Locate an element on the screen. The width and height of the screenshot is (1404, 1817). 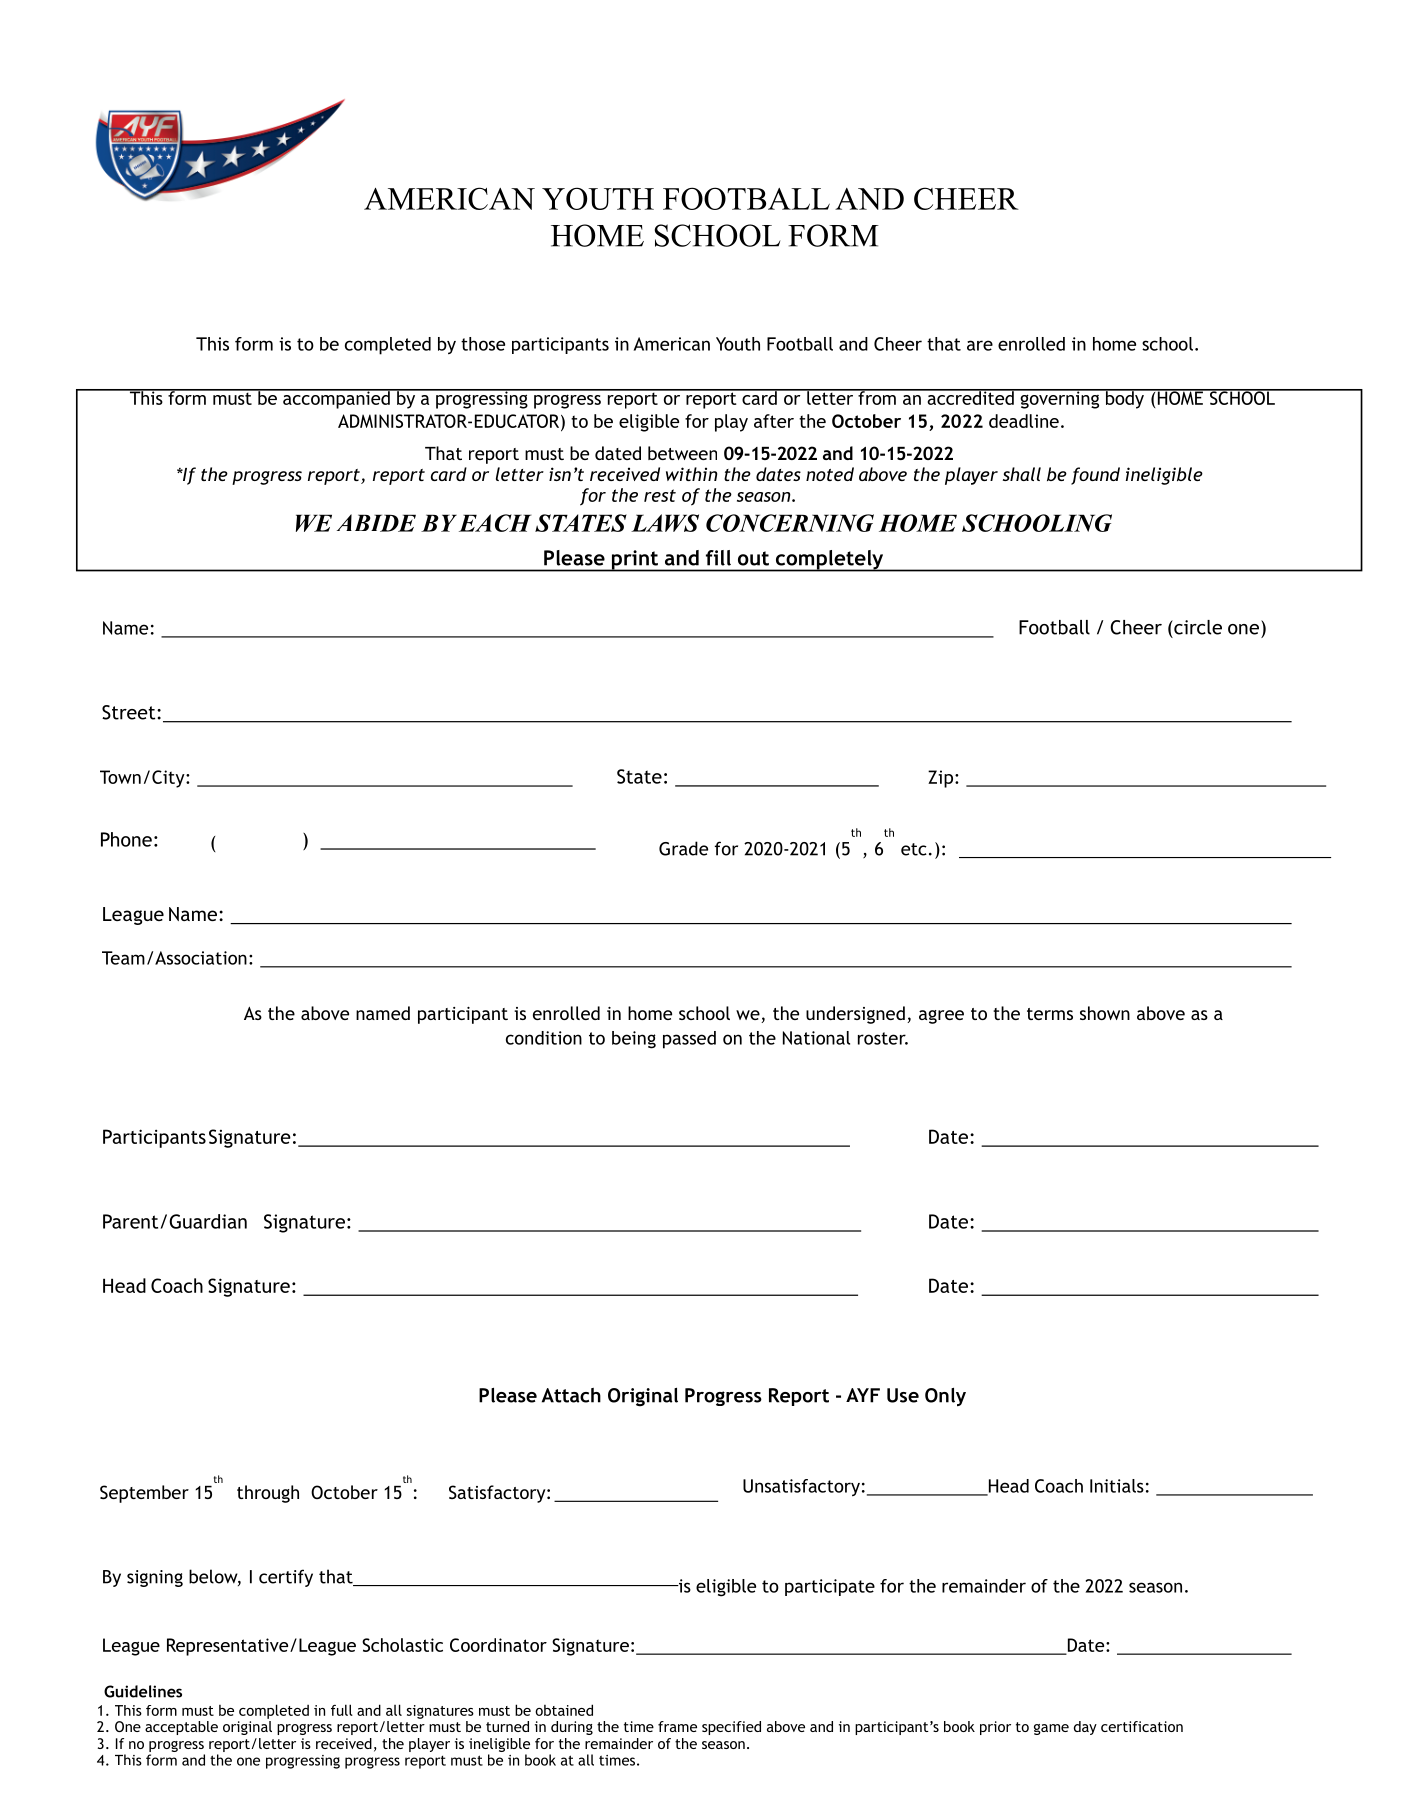
condition is located at coordinates (544, 1038).
